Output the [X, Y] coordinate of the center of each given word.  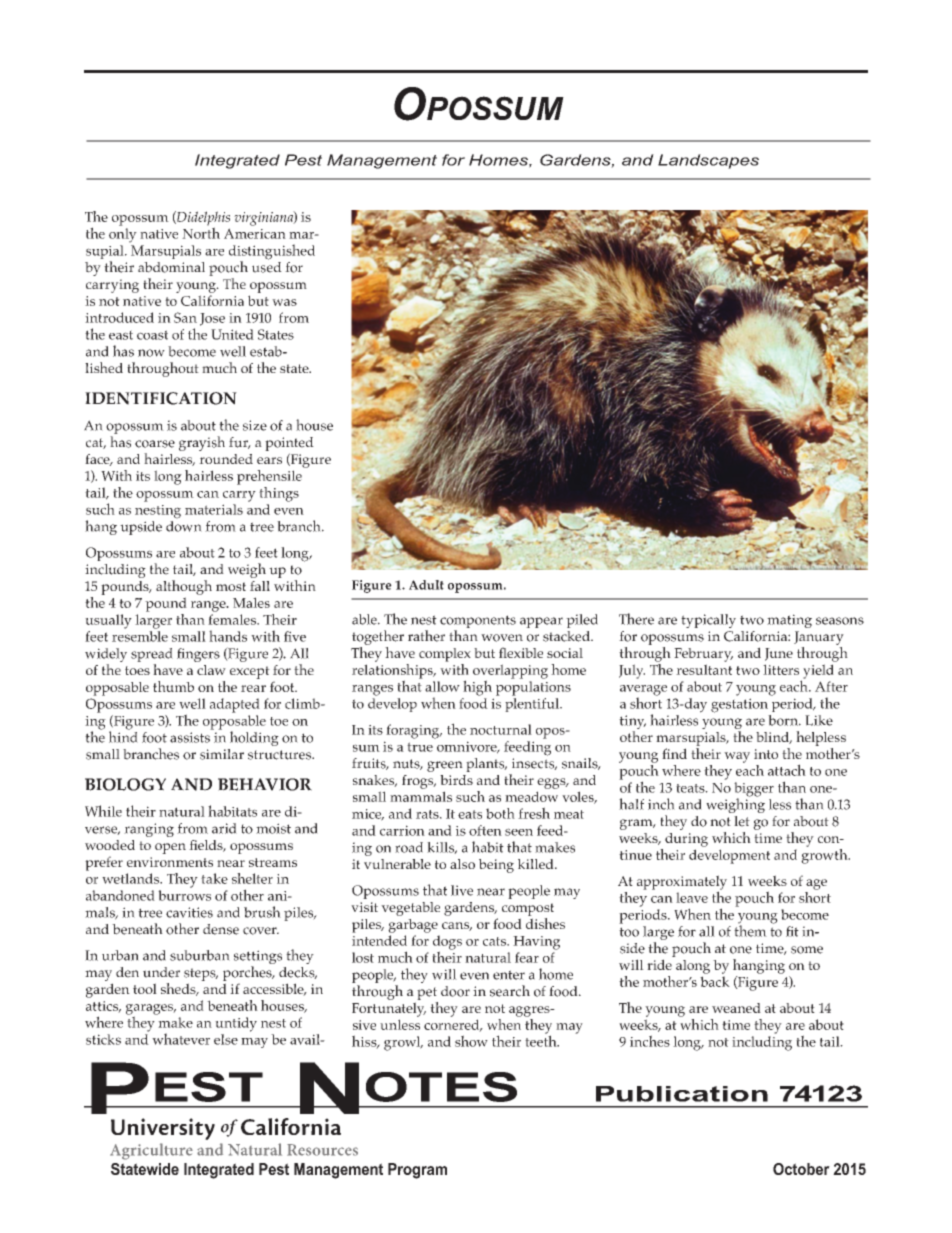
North [201, 232]
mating [789, 621]
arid [224, 828]
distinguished [272, 253]
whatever [181, 1039]
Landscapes [708, 161]
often [485, 830]
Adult [426, 585]
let [742, 821]
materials [214, 509]
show [471, 1041]
